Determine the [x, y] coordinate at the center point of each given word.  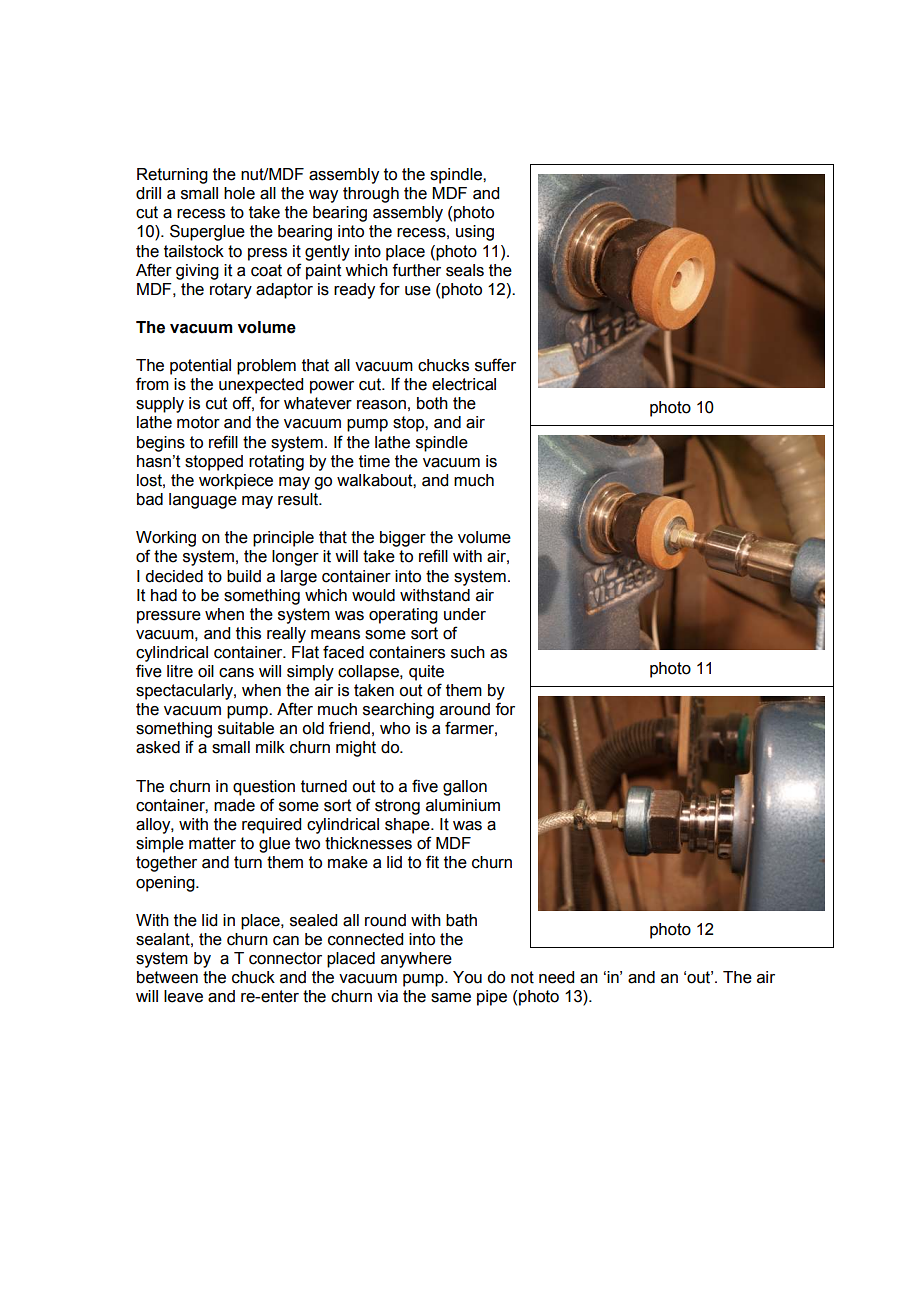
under [465, 614]
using [475, 233]
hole [239, 193]
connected [365, 939]
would [373, 595]
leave [183, 996]
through [371, 195]
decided [174, 576]
